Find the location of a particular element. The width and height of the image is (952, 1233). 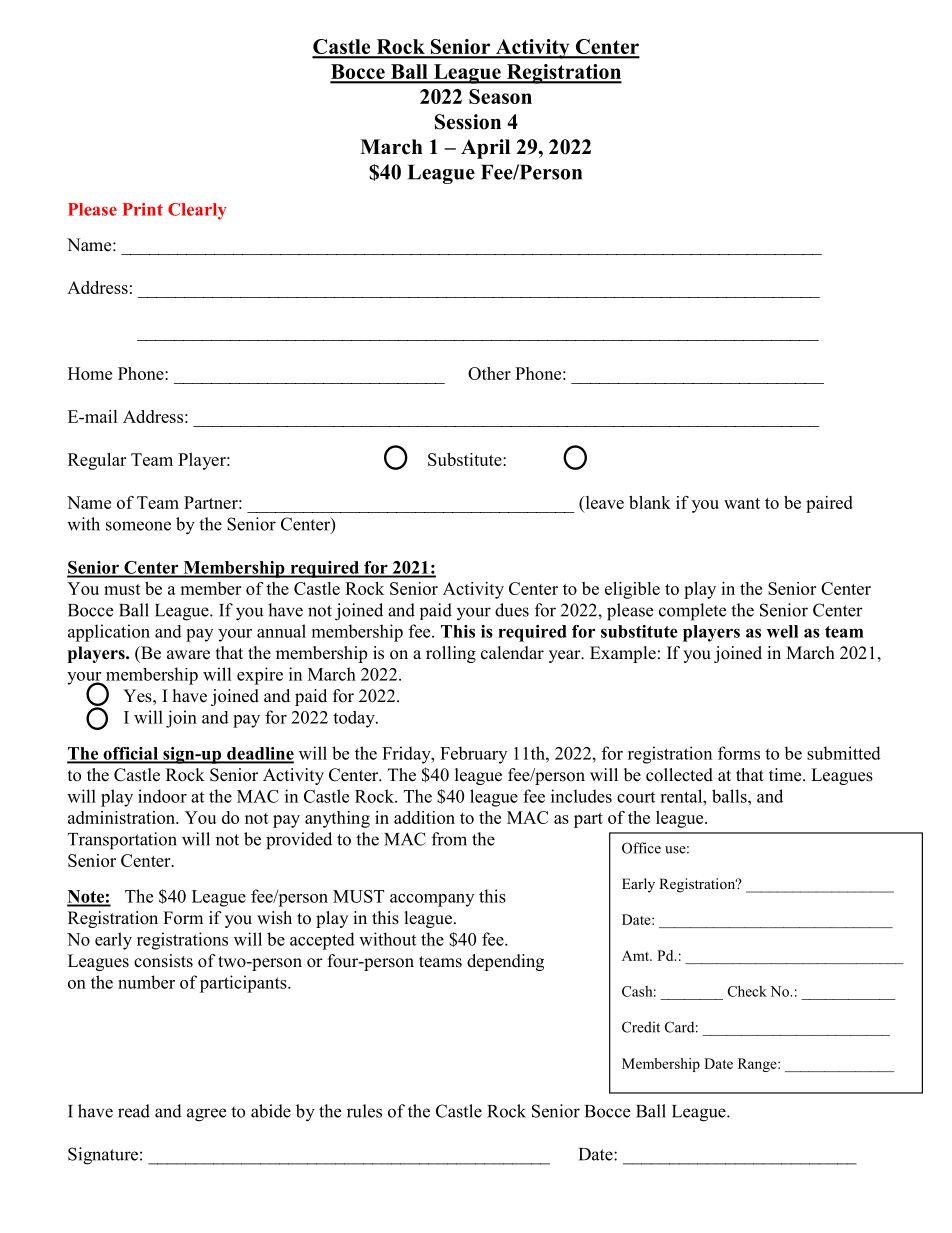

aware is located at coordinates (188, 655).
